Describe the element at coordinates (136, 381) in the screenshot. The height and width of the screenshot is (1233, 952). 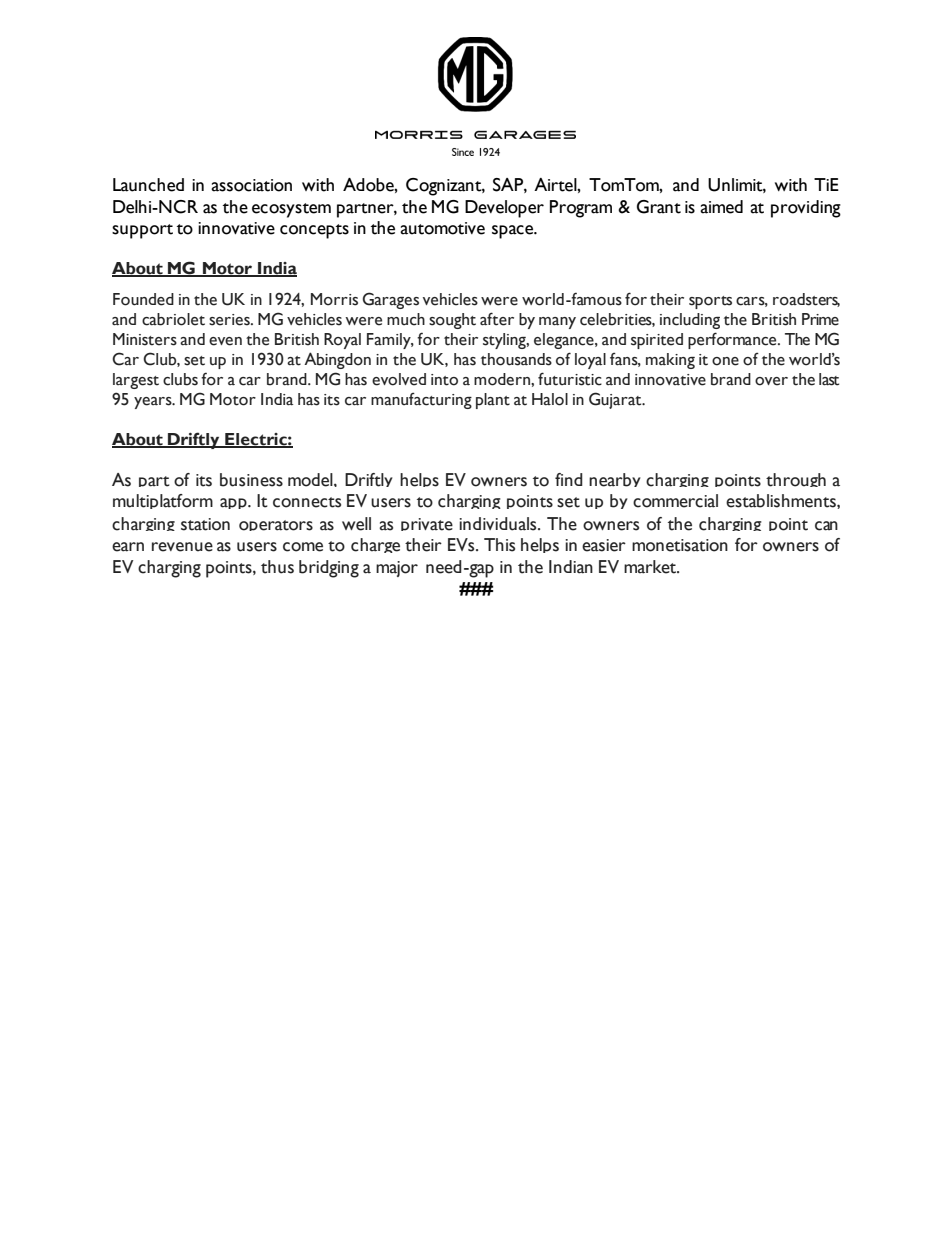
I see `largest` at that location.
